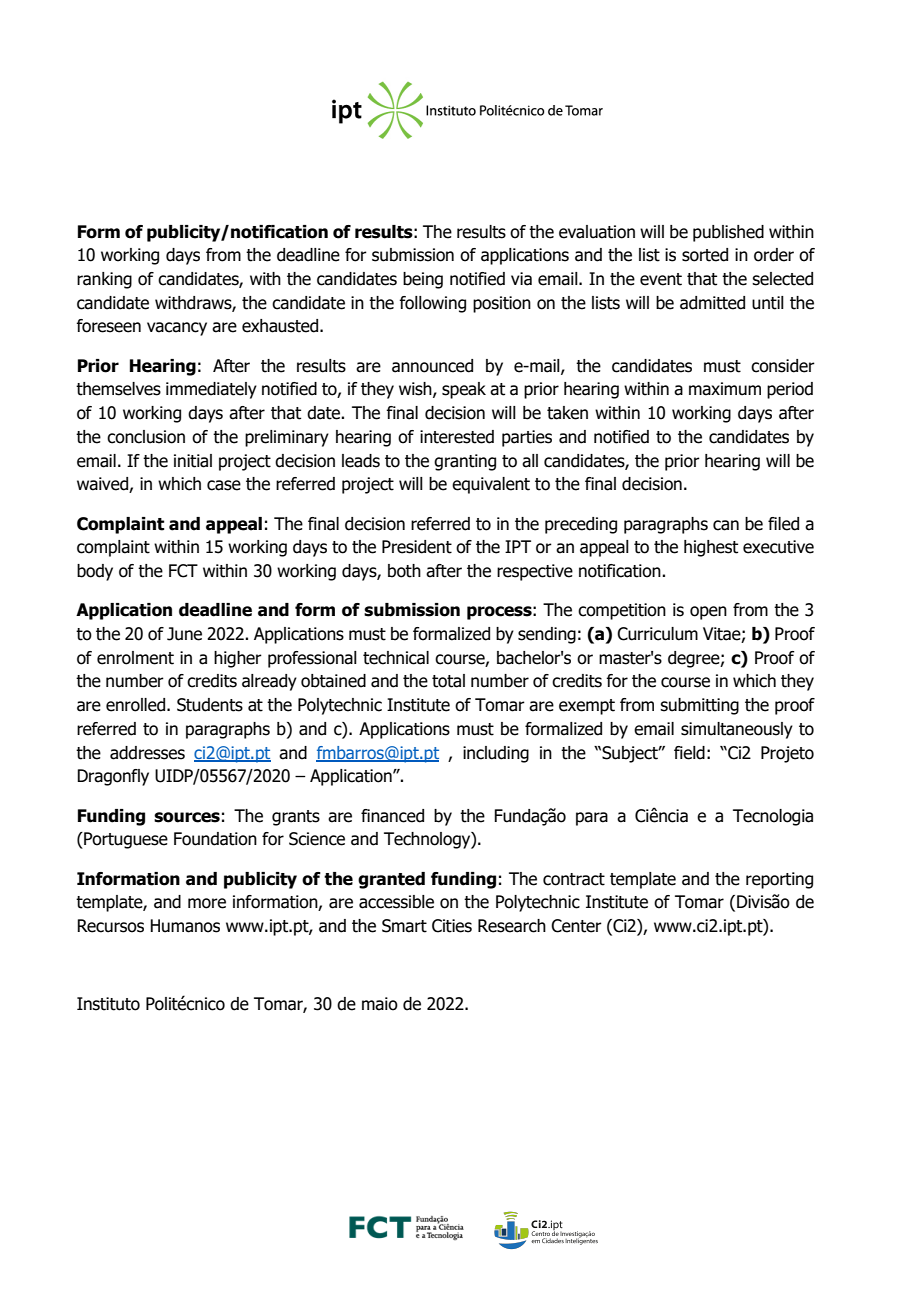 Image resolution: width=924 pixels, height=1308 pixels. Describe the element at coordinates (108, 1004) in the screenshot. I see `Instituto` at that location.
